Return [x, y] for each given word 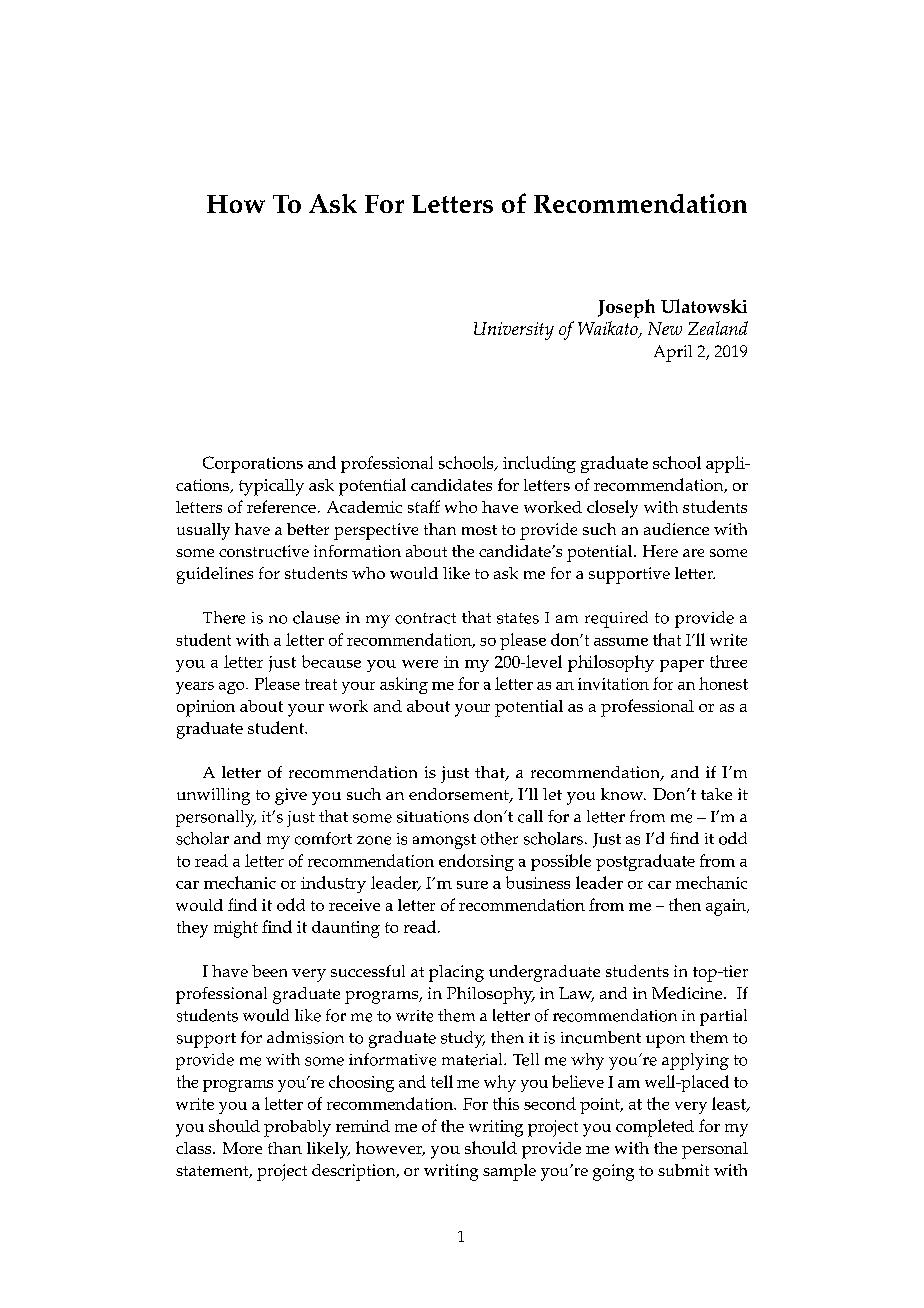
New [665, 328]
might [236, 929]
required [616, 619]
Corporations [253, 464]
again [727, 907]
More [242, 1148]
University [514, 331]
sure [472, 885]
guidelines [215, 575]
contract [425, 618]
